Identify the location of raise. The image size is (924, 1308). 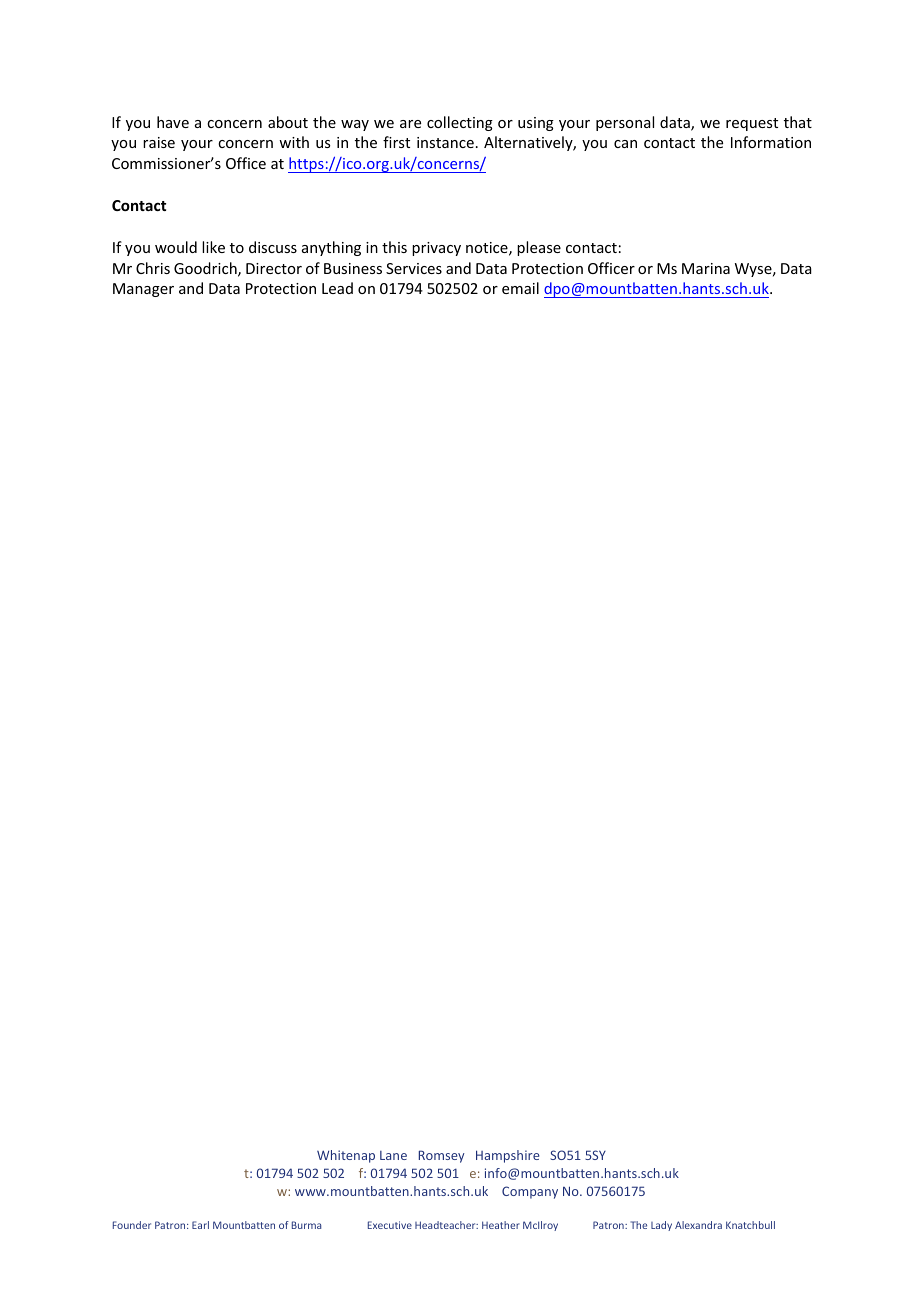
(159, 142).
